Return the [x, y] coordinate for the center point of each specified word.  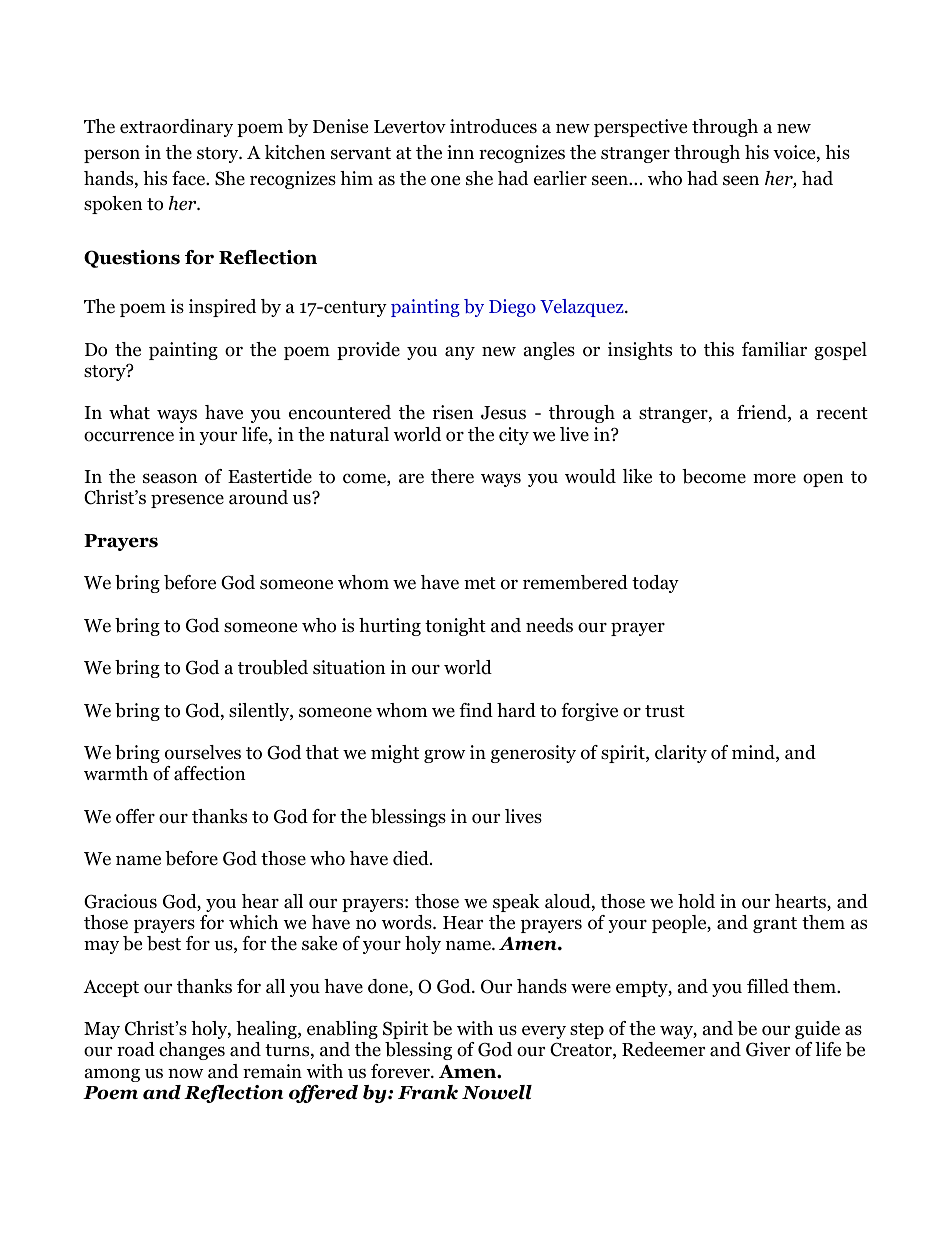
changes [192, 1051]
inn [460, 152]
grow [444, 756]
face [189, 178]
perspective [640, 128]
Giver [768, 1049]
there [452, 476]
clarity [681, 754]
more [774, 478]
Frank [428, 1092]
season [170, 478]
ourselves [203, 752]
